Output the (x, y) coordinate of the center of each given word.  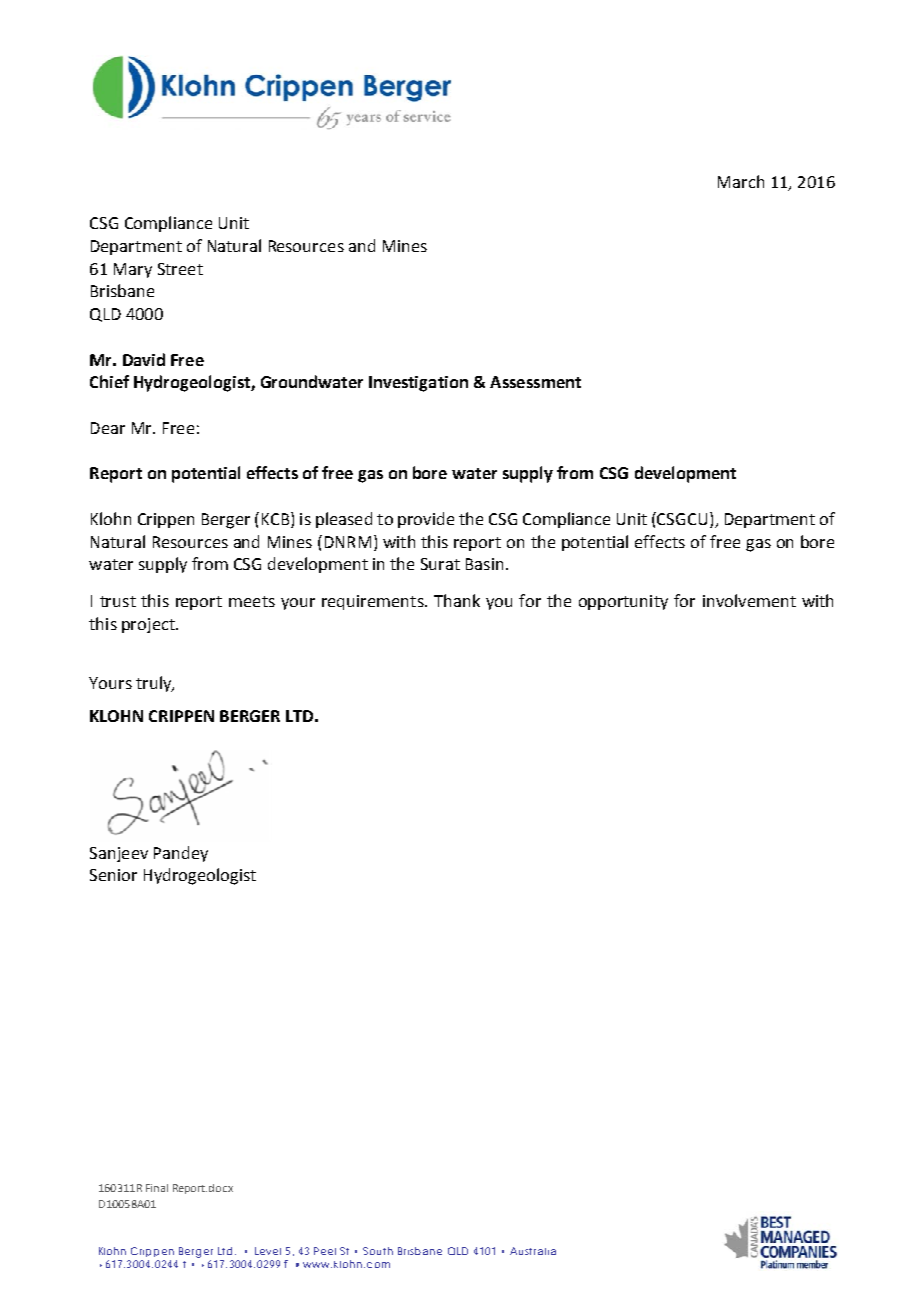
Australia (533, 1251)
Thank (457, 600)
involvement (749, 600)
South (378, 1251)
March (741, 181)
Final (157, 1188)
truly (155, 684)
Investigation (418, 384)
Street (180, 269)
